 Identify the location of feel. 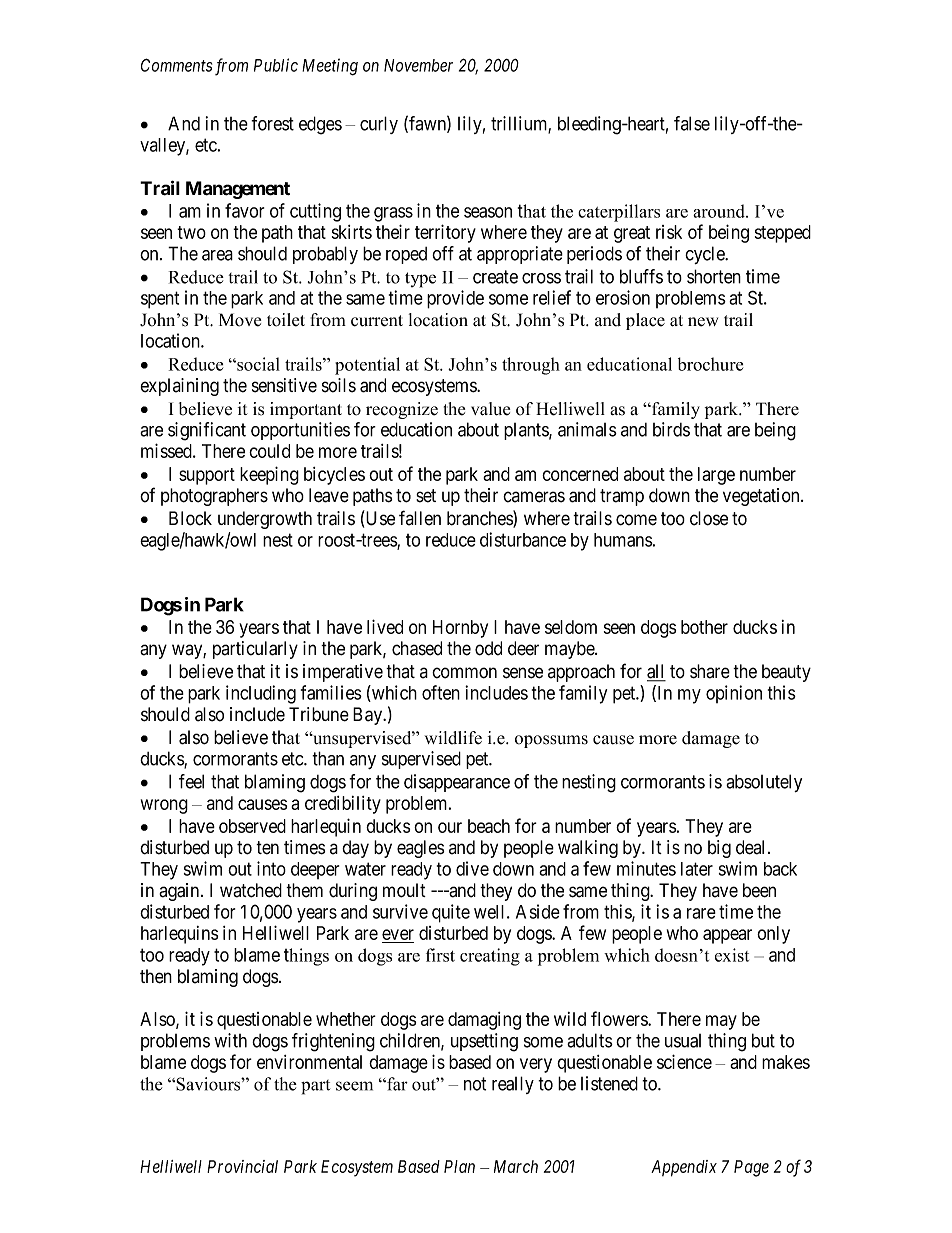
(191, 781).
